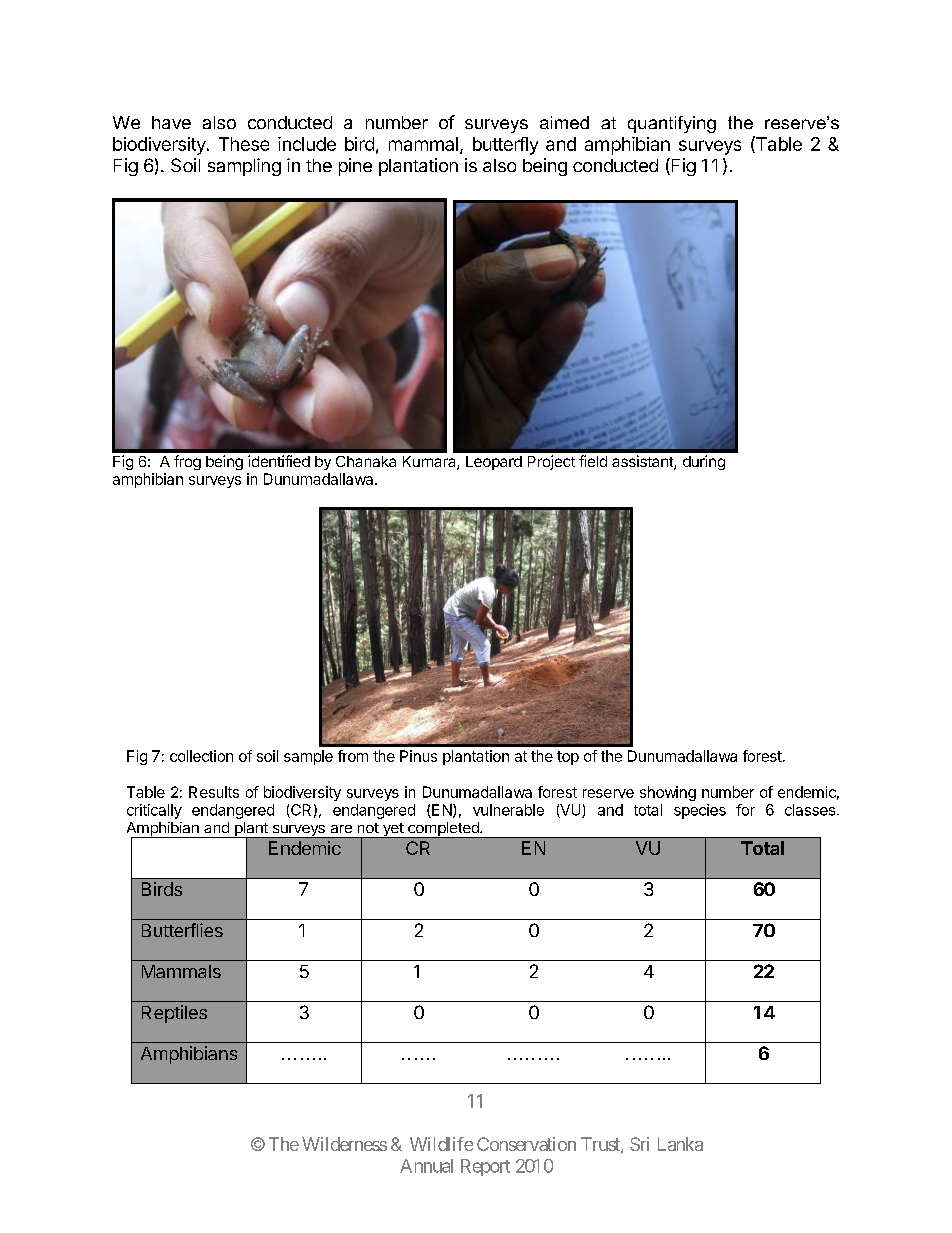 This image has width=952, height=1233. Describe the element at coordinates (505, 146) in the image. I see `butterfly` at that location.
